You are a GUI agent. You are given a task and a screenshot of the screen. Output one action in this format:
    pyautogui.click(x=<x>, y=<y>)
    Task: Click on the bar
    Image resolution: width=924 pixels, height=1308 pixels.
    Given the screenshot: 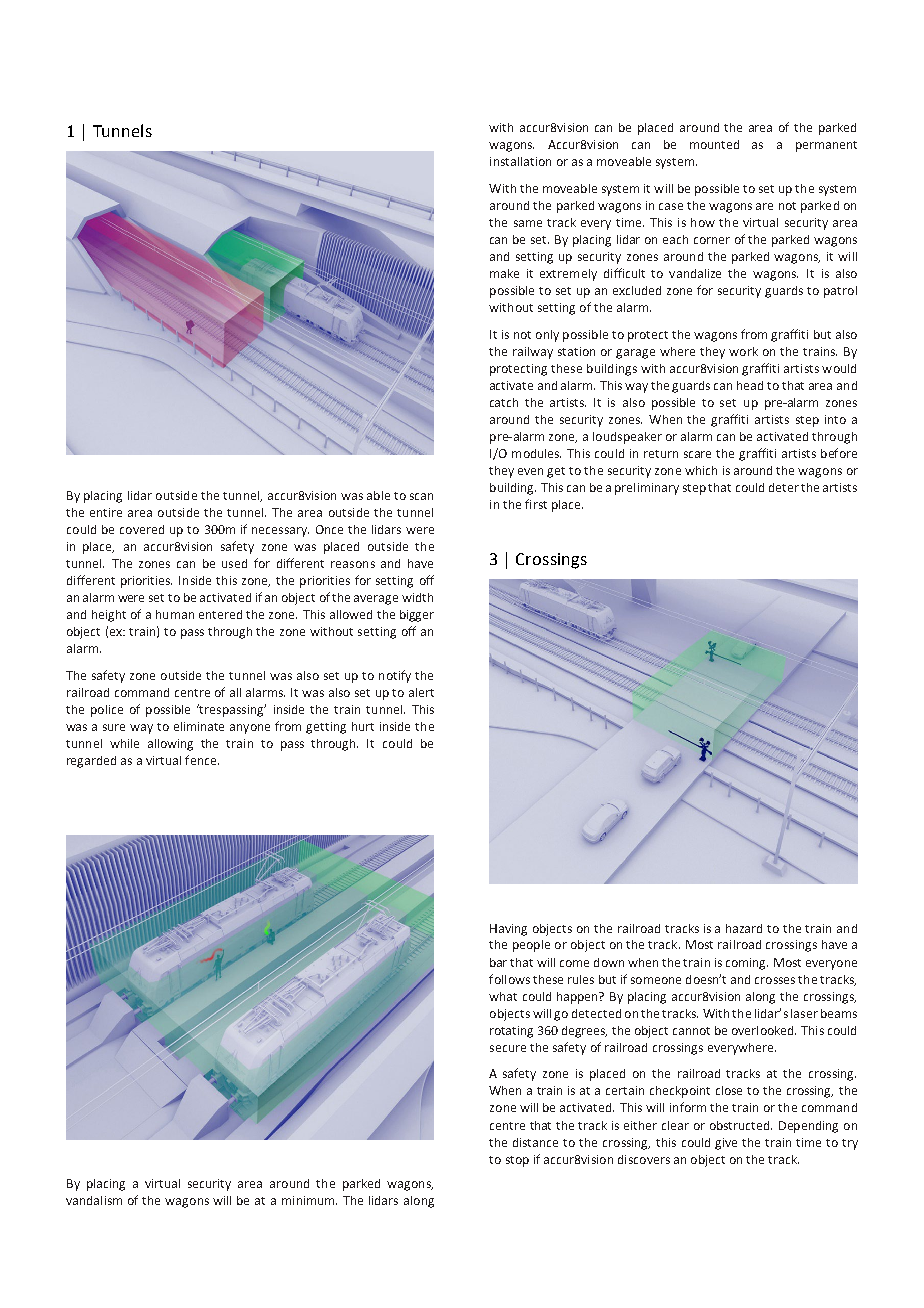 What is the action you would take?
    pyautogui.click(x=498, y=962)
